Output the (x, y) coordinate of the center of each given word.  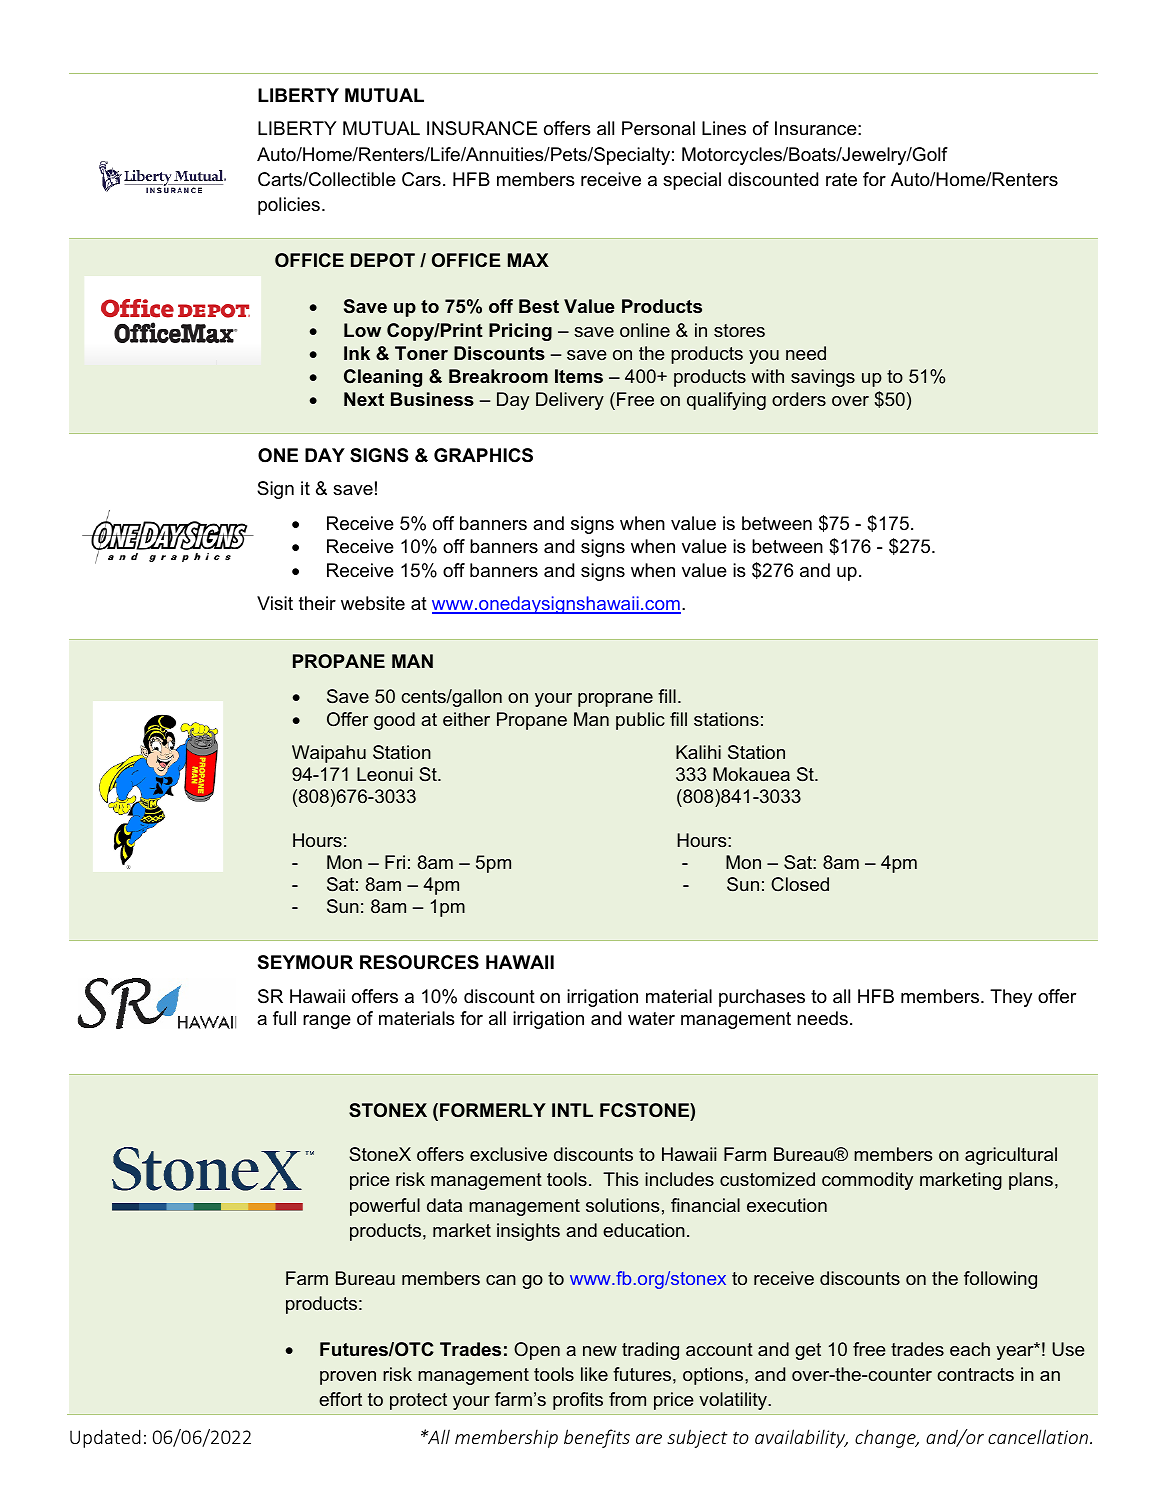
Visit (275, 603)
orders (799, 399)
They (1011, 998)
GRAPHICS (483, 455)
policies (289, 206)
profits (578, 1401)
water (651, 1018)
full (284, 1018)
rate (841, 180)
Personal (658, 128)
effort (340, 1399)
